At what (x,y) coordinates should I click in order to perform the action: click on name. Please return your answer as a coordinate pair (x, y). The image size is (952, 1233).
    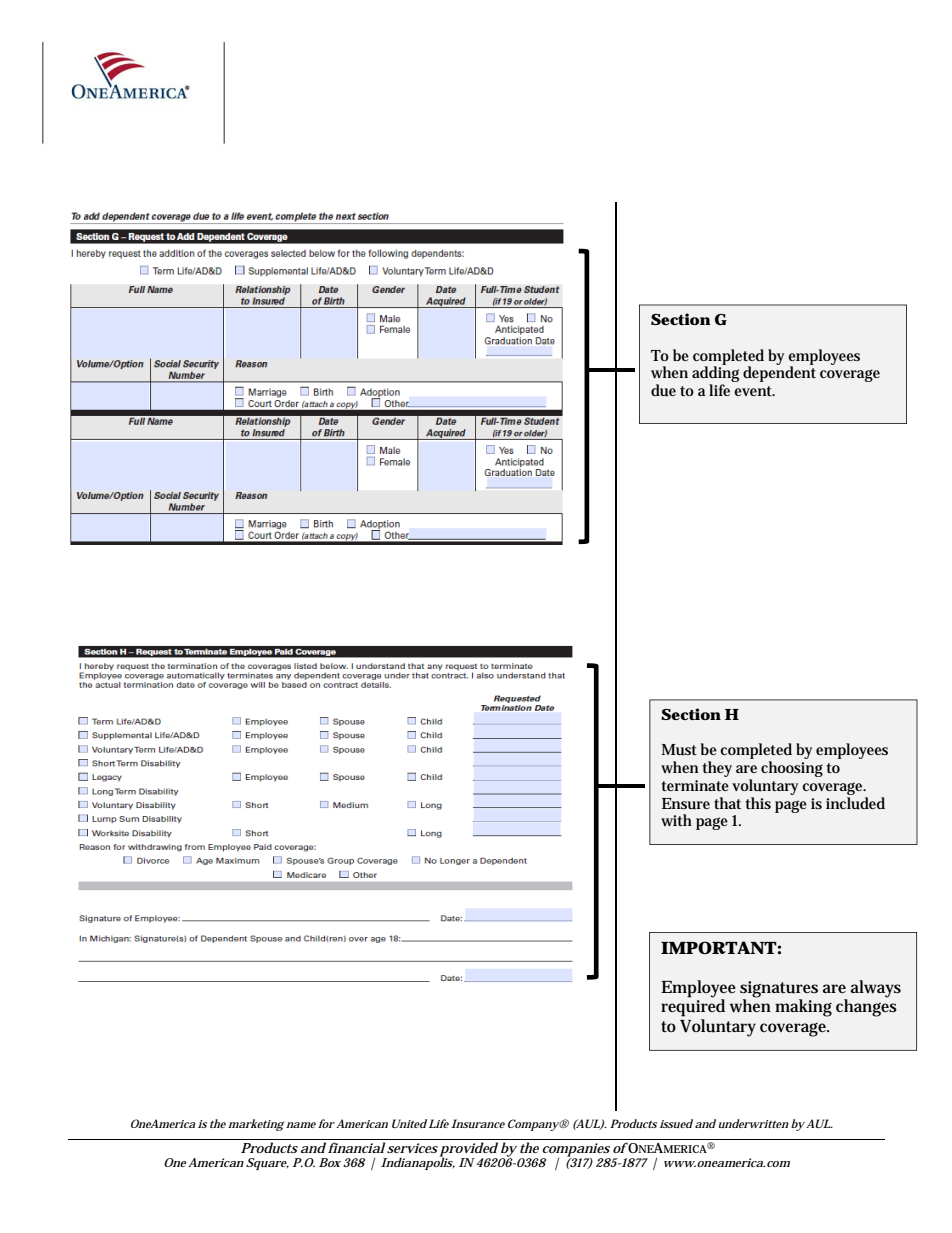
    Looking at the image, I should click on (300, 1125).
